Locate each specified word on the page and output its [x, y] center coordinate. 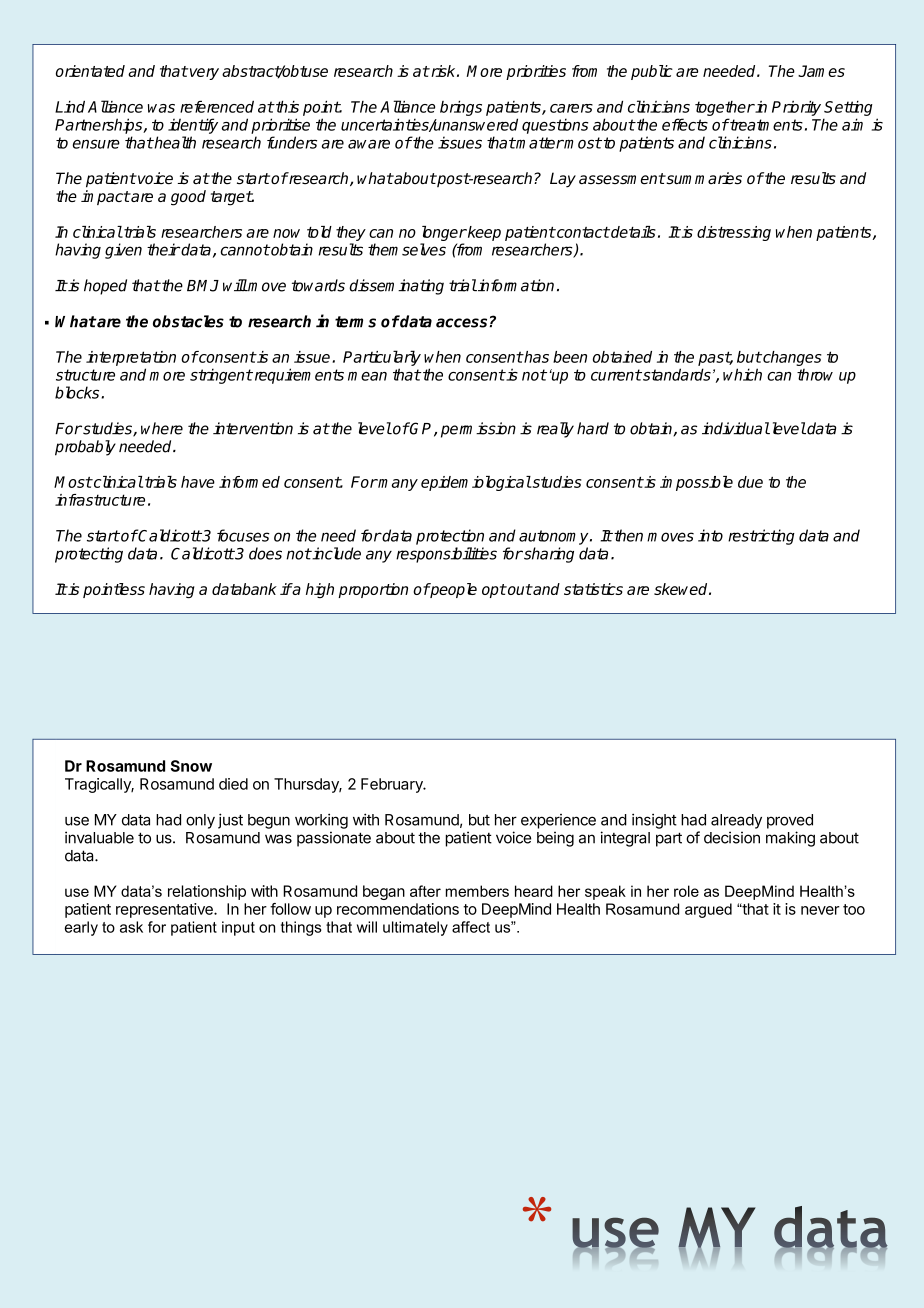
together [725, 108]
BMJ [203, 286]
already [736, 821]
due [750, 482]
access [461, 323]
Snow [191, 766]
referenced [217, 106]
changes [791, 358]
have [198, 482]
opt [494, 591]
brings [461, 108]
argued [708, 910]
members [477, 891]
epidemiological [476, 483]
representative [165, 910]
